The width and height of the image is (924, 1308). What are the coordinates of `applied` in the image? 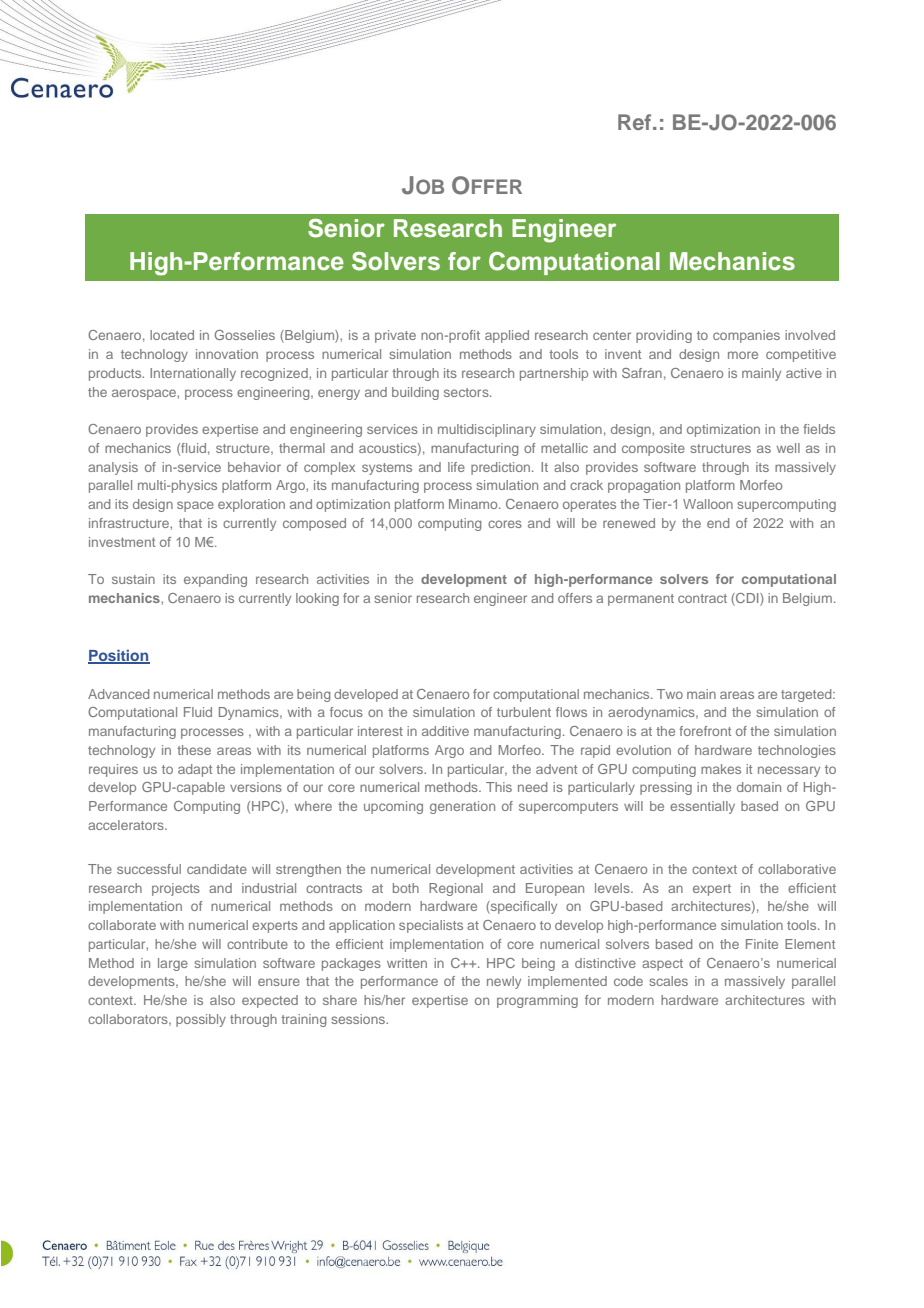 It's located at (507, 336).
